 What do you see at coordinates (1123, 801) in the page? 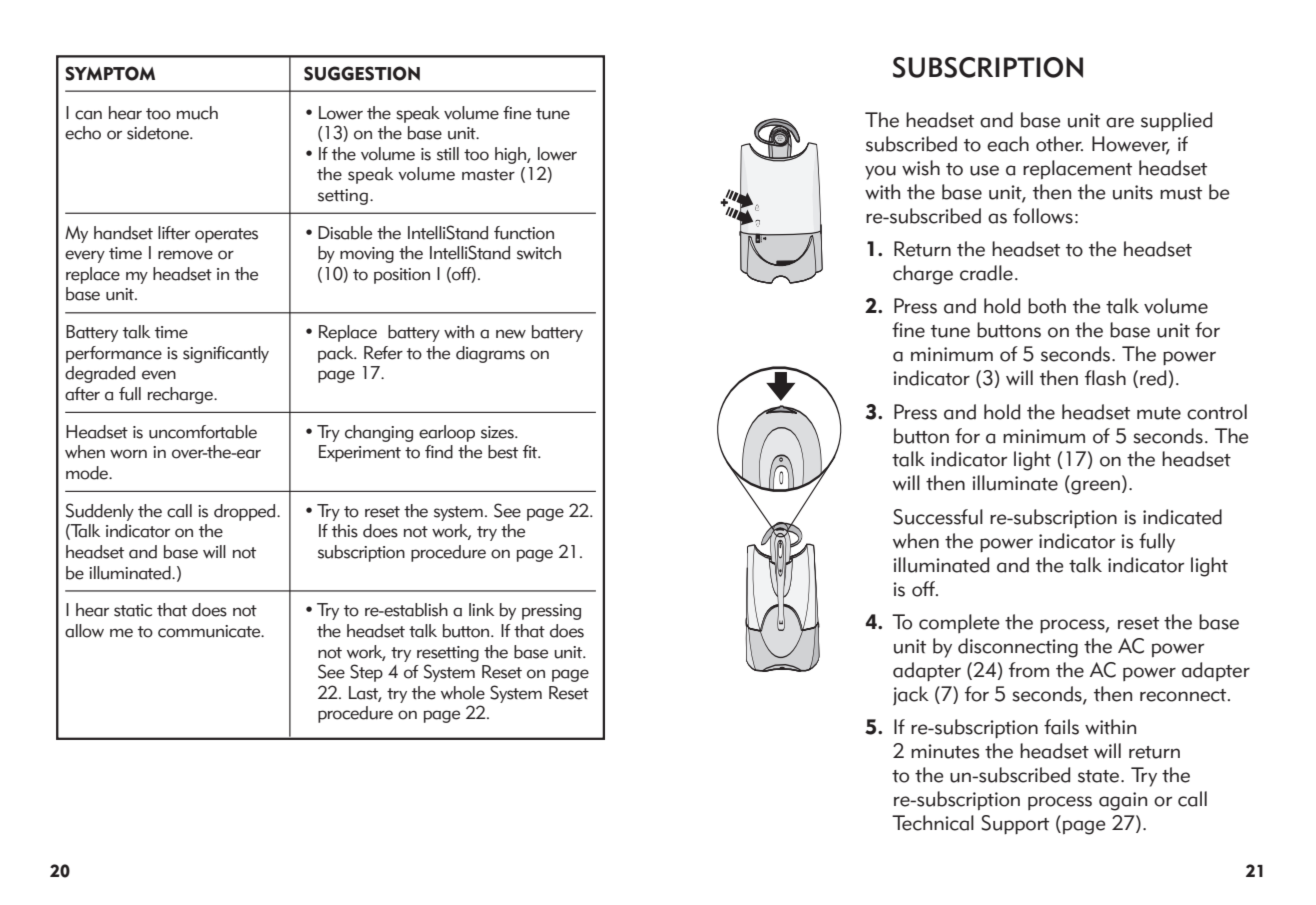
I see `again` at bounding box center [1123, 801].
